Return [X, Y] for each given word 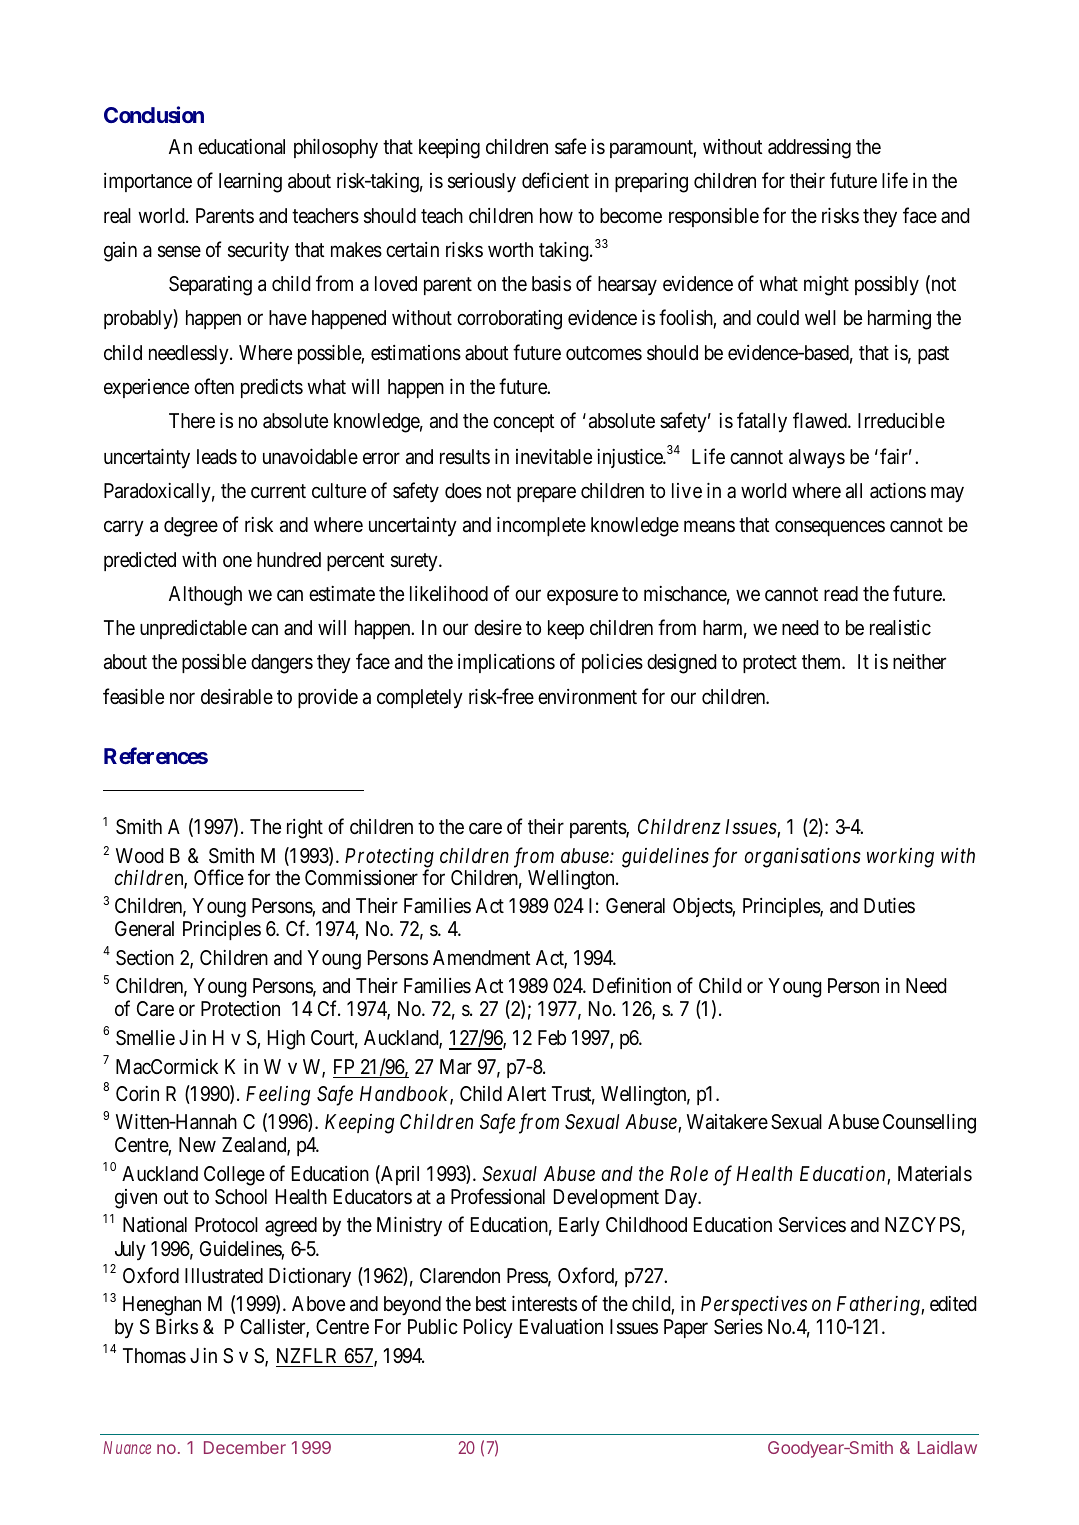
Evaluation [561, 1327]
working [900, 858]
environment [587, 696]
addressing [809, 149]
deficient [555, 180]
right [305, 829]
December [245, 1447]
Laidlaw [947, 1447]
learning [250, 183]
